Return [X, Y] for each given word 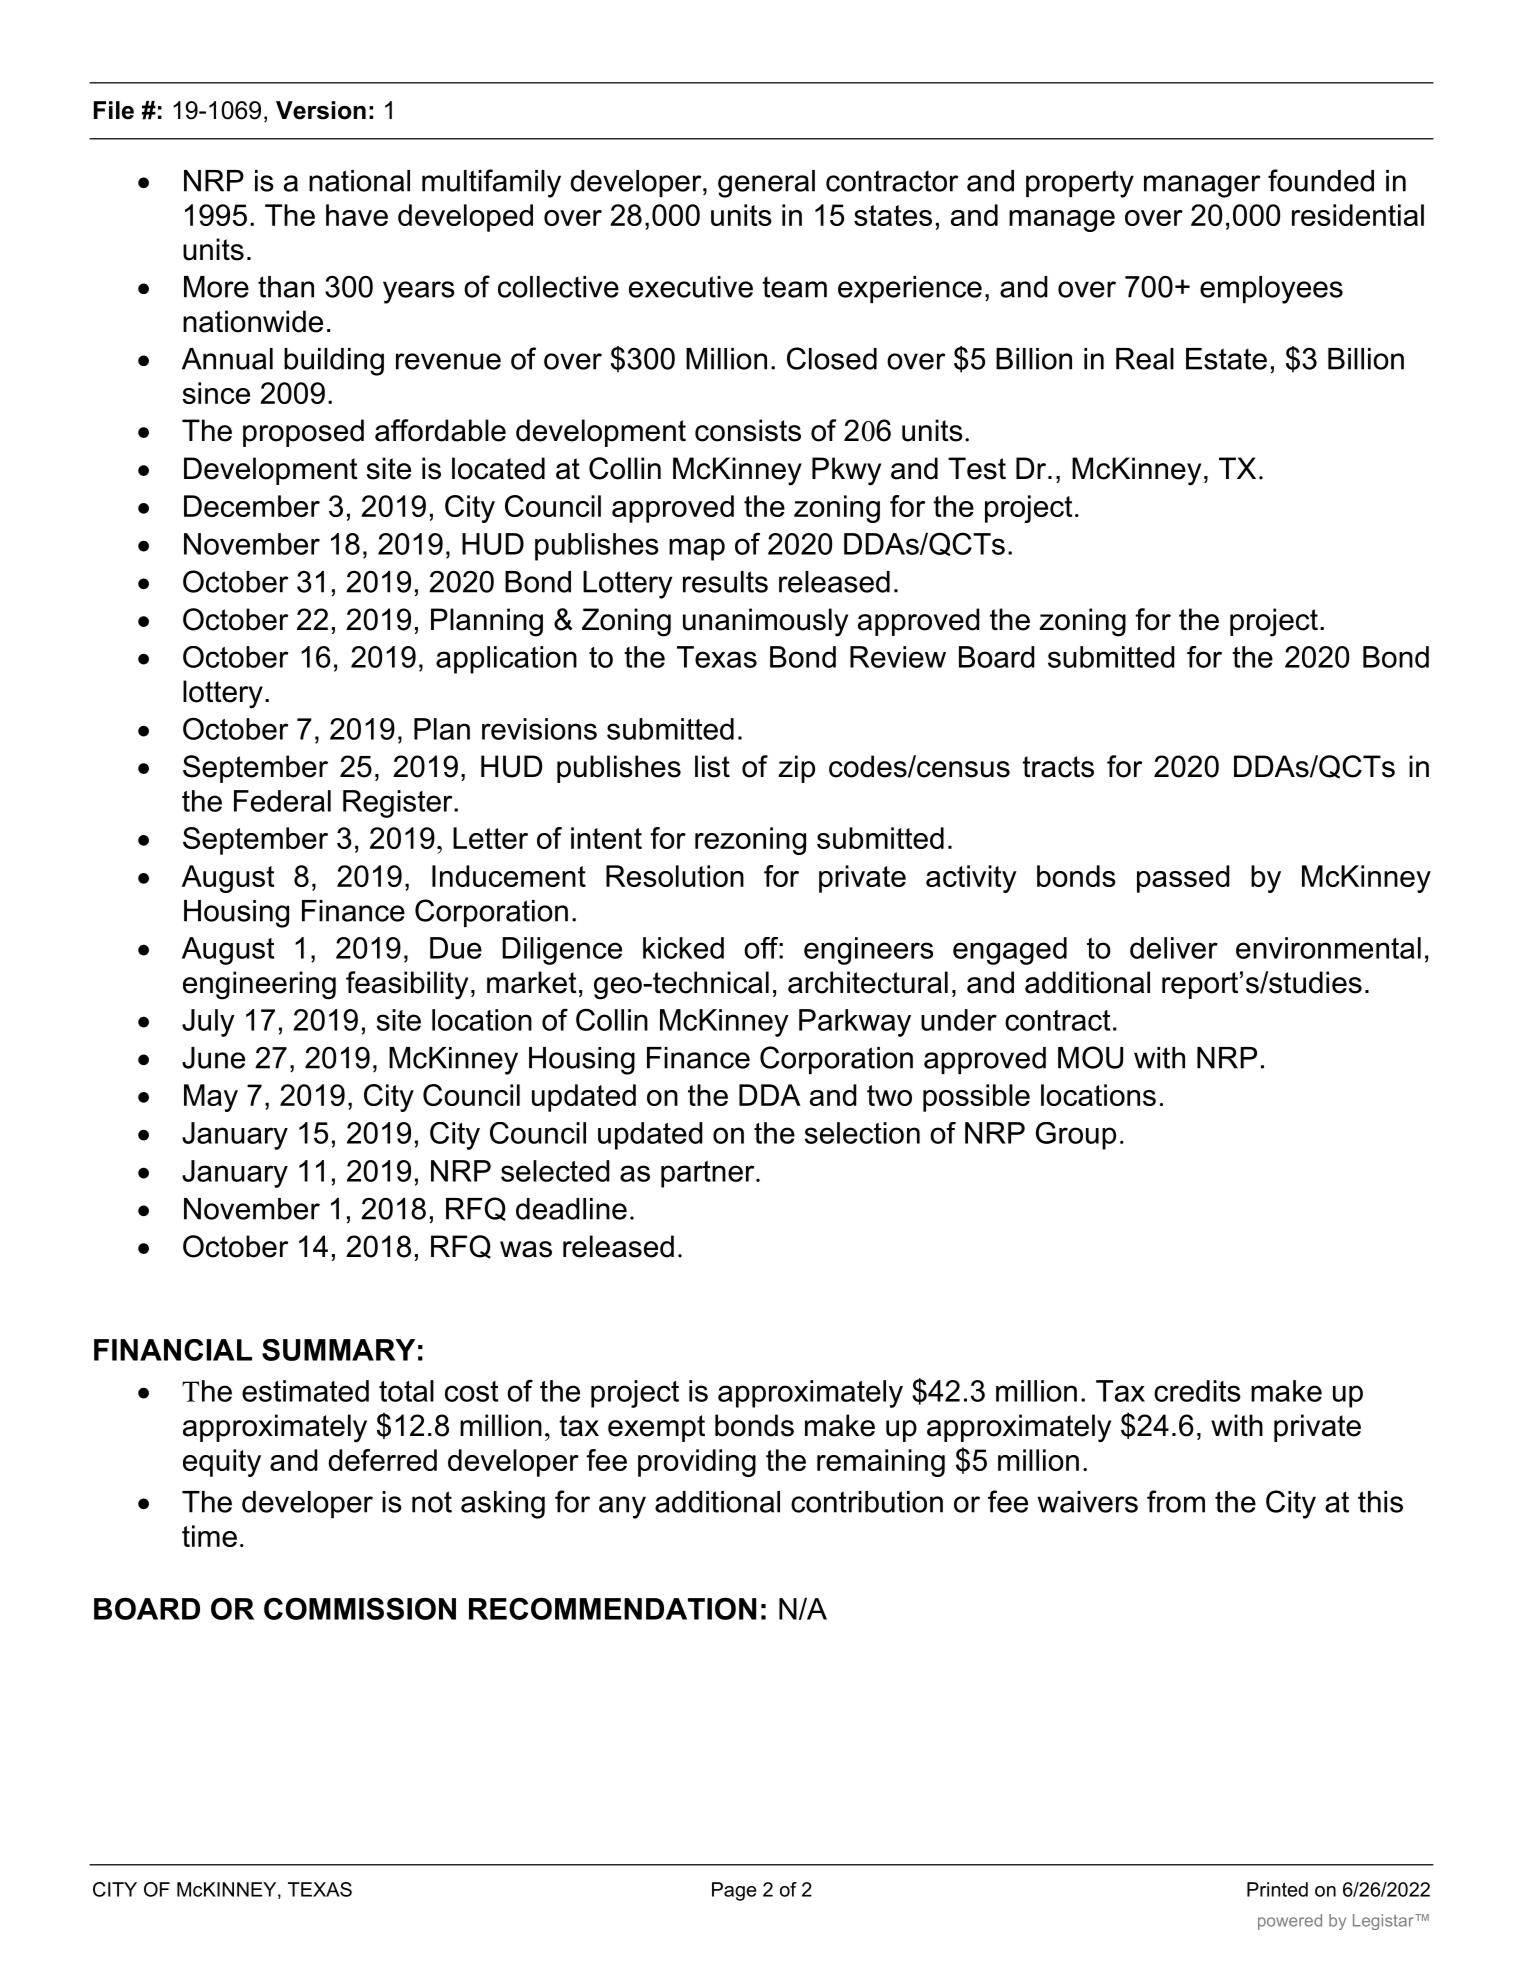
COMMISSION [360, 1608]
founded [1321, 180]
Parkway [855, 1023]
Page [734, 1891]
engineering [259, 985]
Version [321, 110]
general [766, 184]
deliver [1174, 948]
